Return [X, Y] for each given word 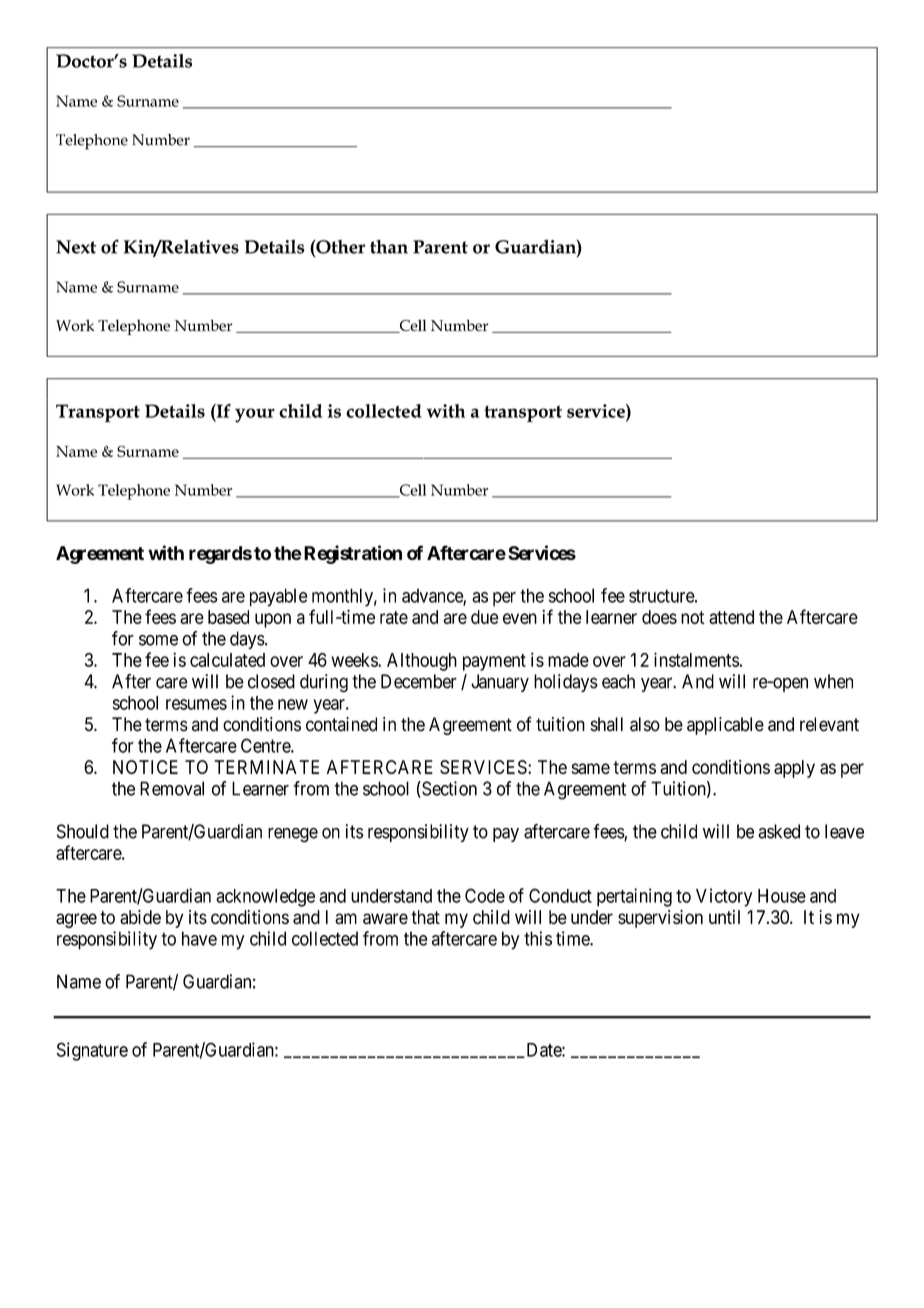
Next [76, 247]
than [389, 247]
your [255, 415]
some [158, 640]
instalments [696, 659]
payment [494, 662]
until [724, 917]
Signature [92, 1051]
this [538, 938]
